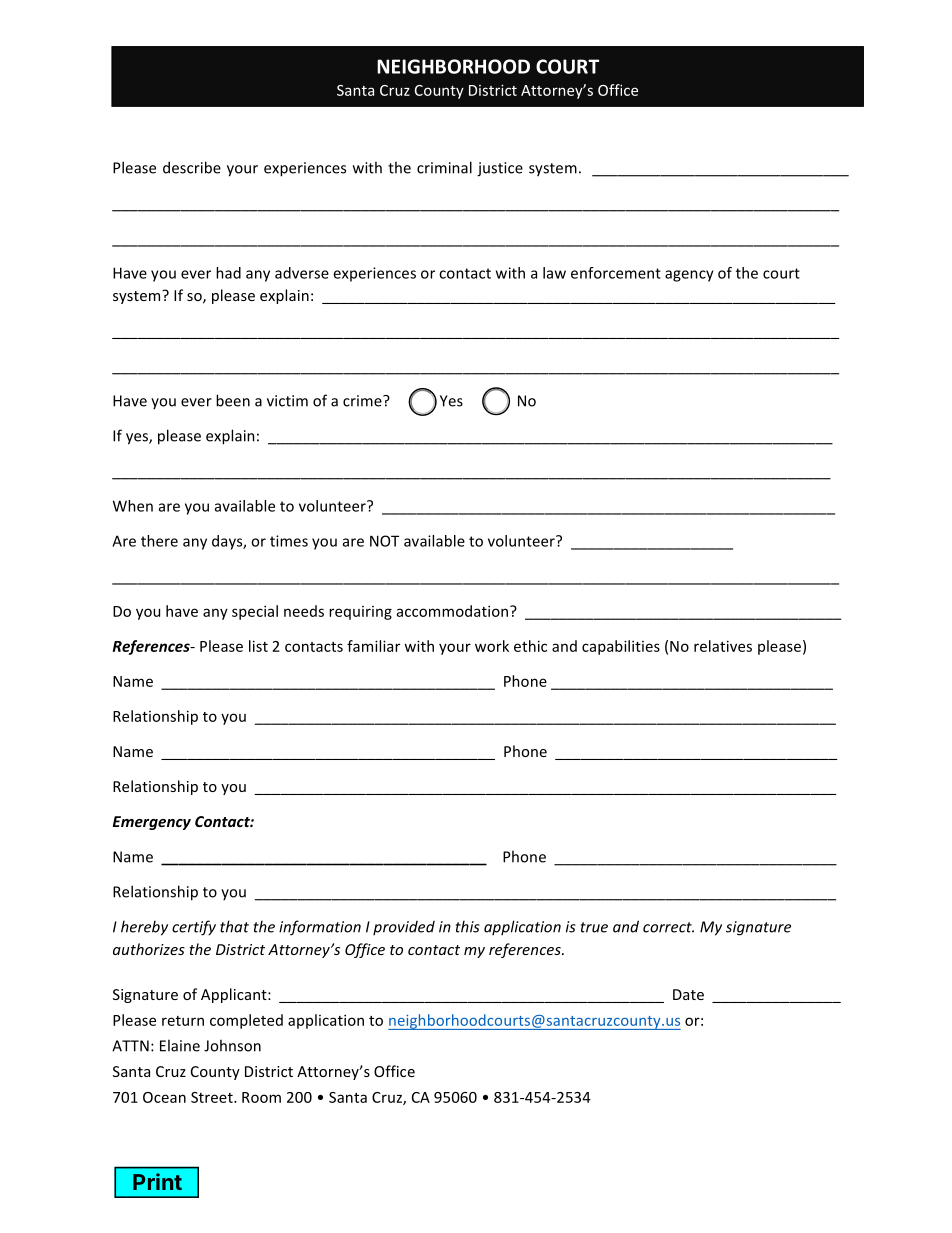 This screenshot has height=1233, width=952. I want to click on agency, so click(689, 276).
